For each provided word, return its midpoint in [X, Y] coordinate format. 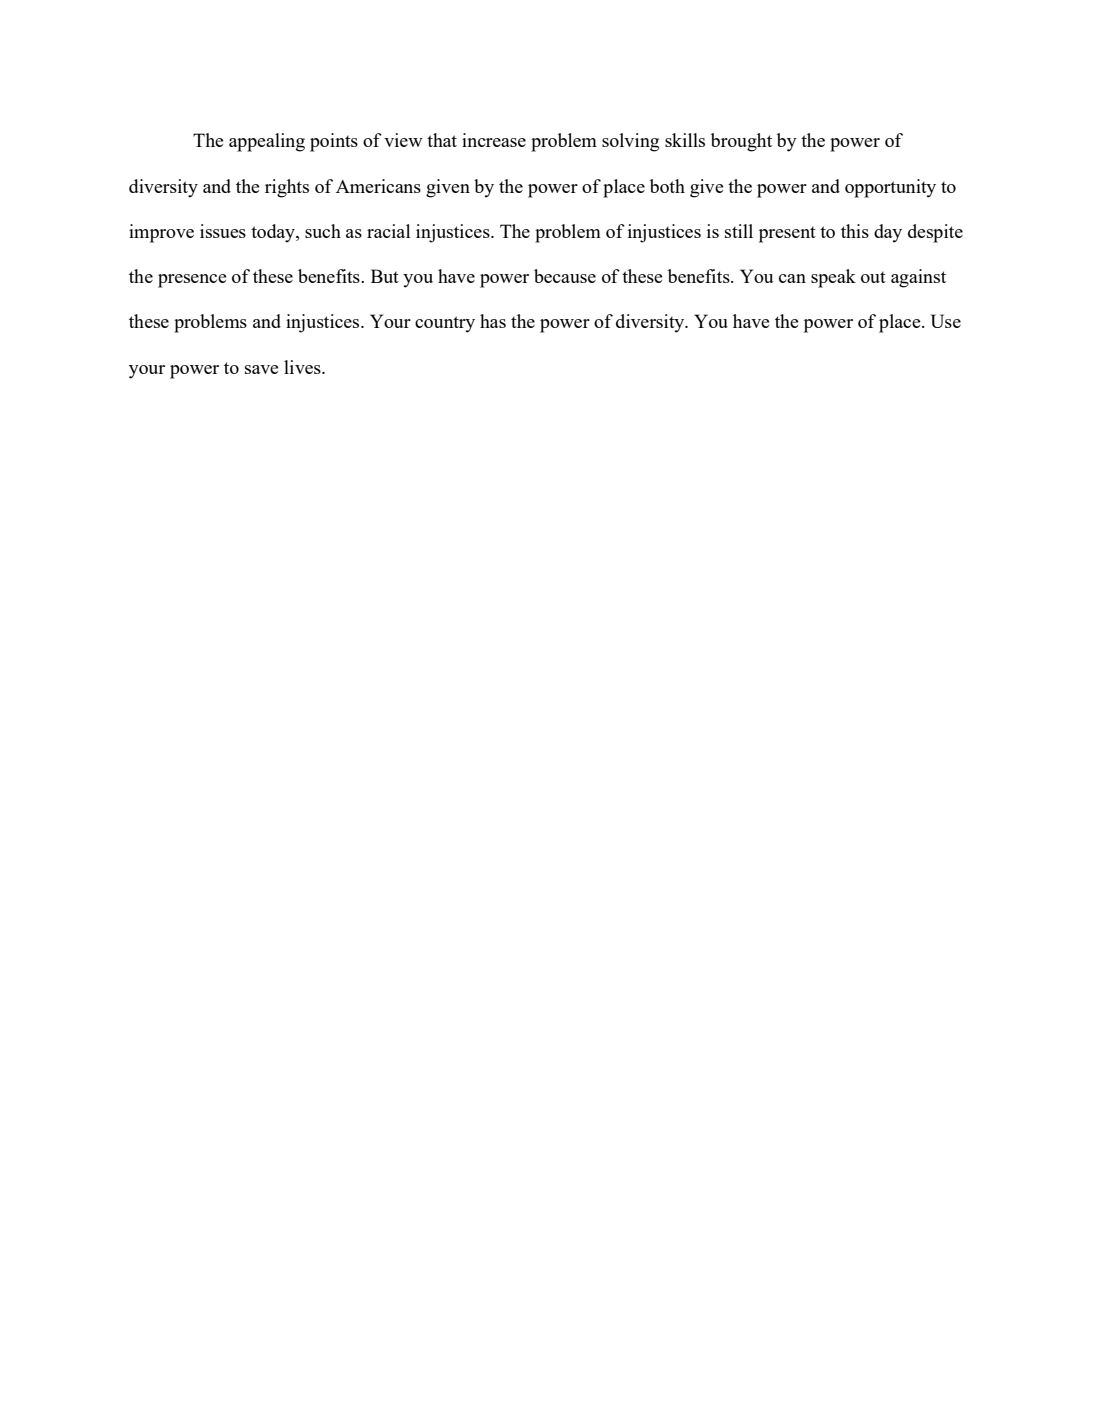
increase [494, 140]
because [565, 276]
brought [741, 142]
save [262, 369]
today [274, 233]
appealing [267, 142]
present [787, 234]
